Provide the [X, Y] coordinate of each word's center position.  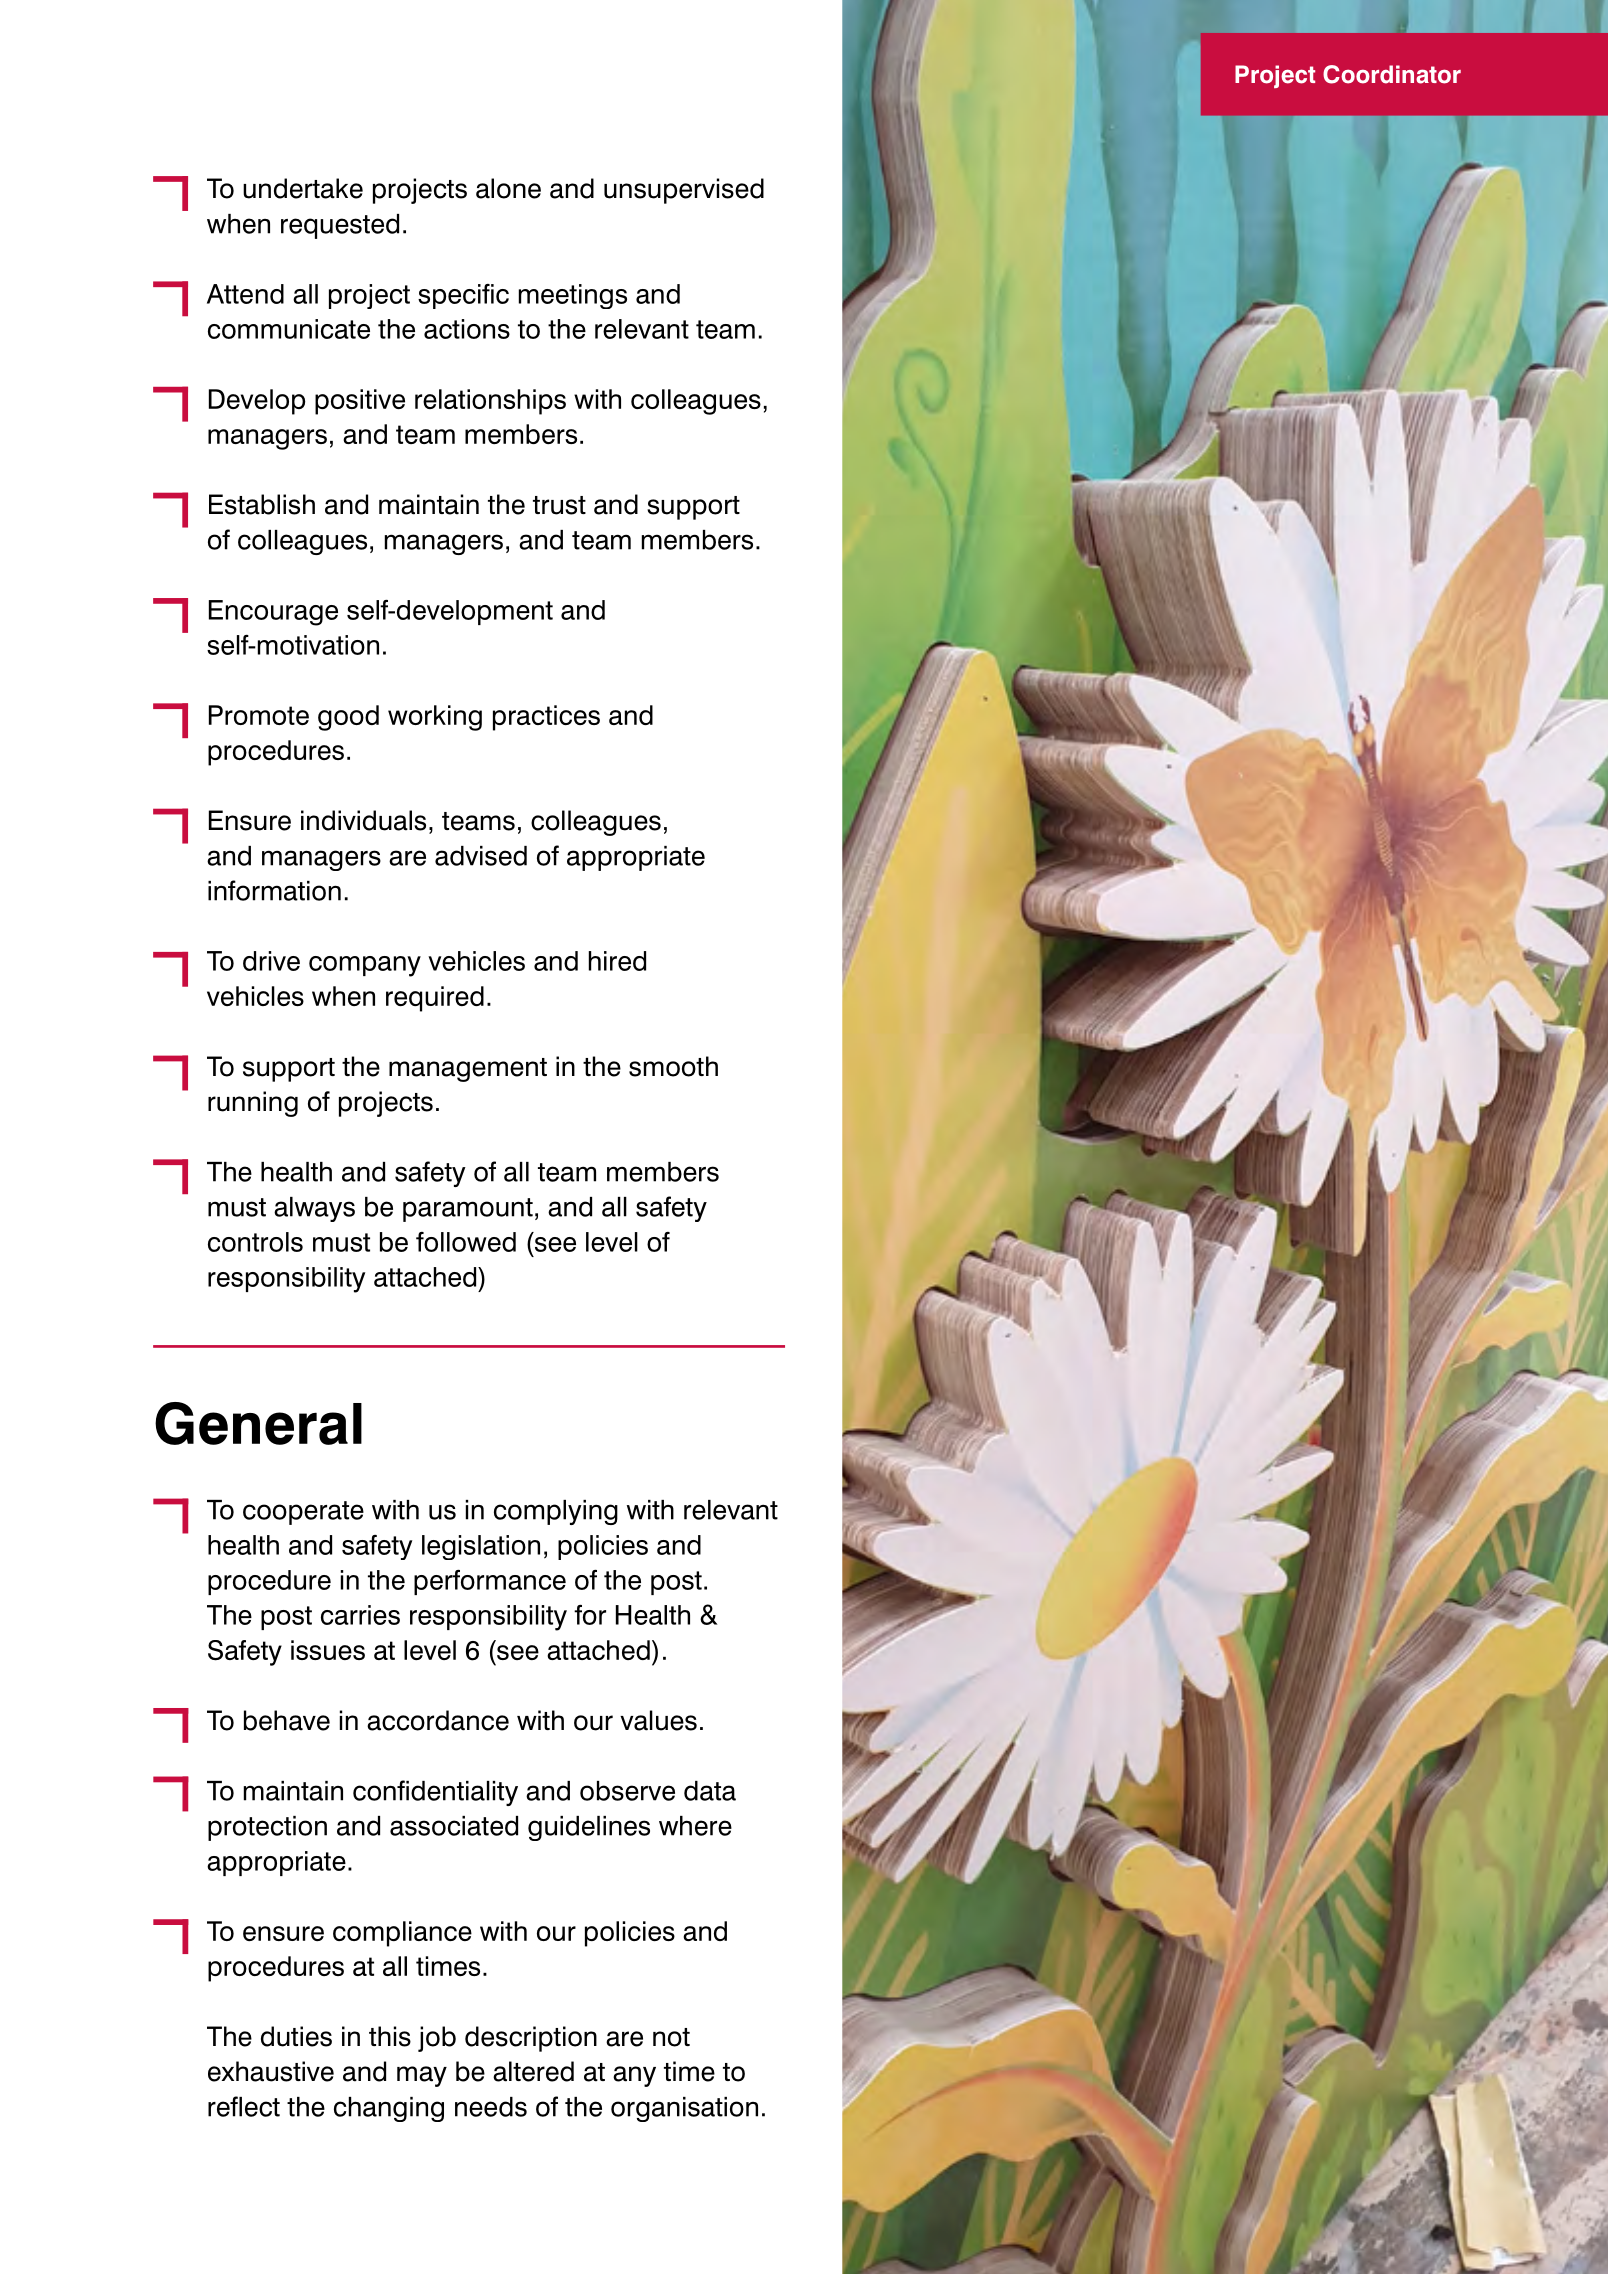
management [468, 1070]
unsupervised [684, 191]
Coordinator [1392, 74]
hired [617, 961]
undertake [303, 188]
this [390, 2036]
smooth [673, 1066]
